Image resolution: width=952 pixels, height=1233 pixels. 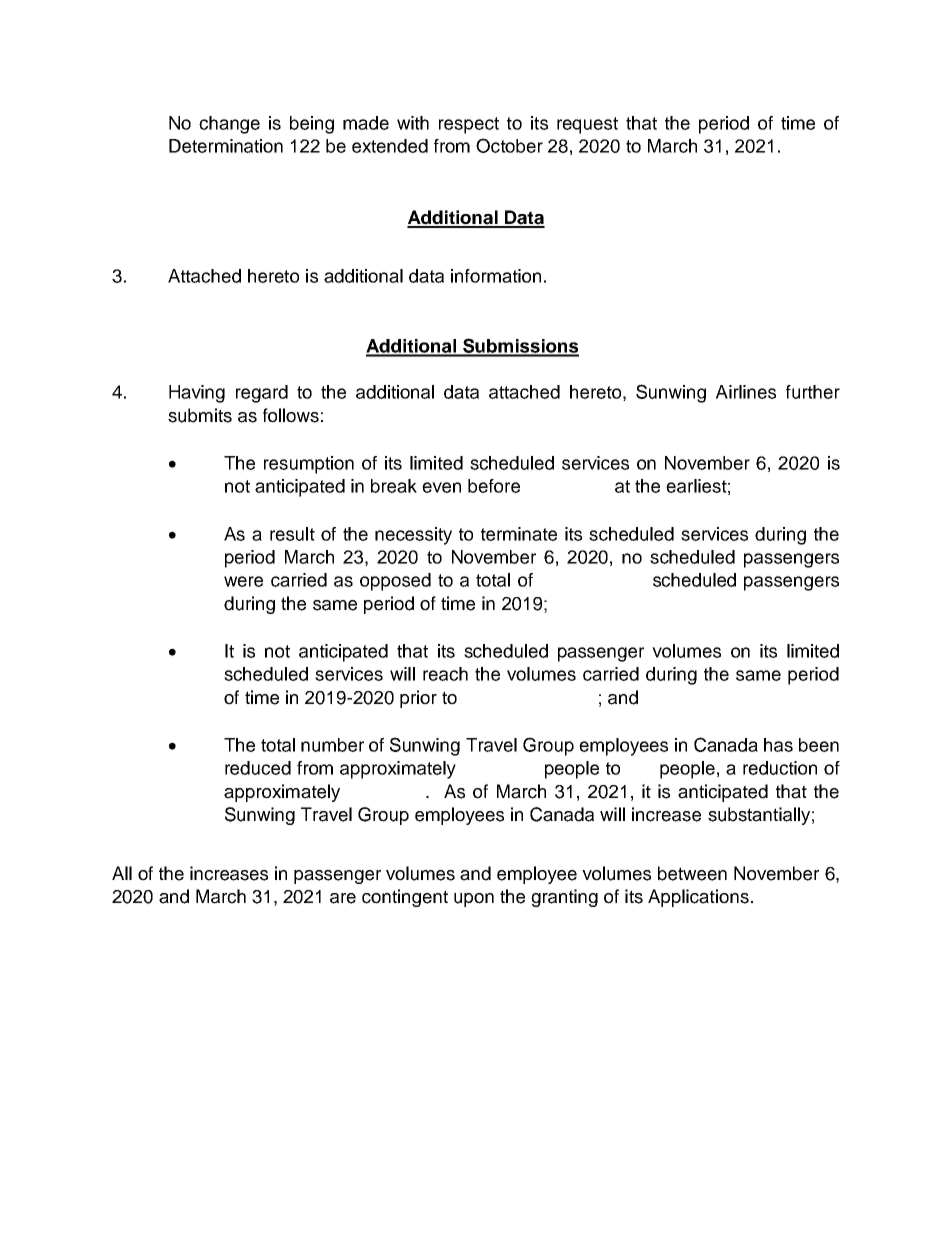 What do you see at coordinates (226, 146) in the document?
I see `Determination` at bounding box center [226, 146].
